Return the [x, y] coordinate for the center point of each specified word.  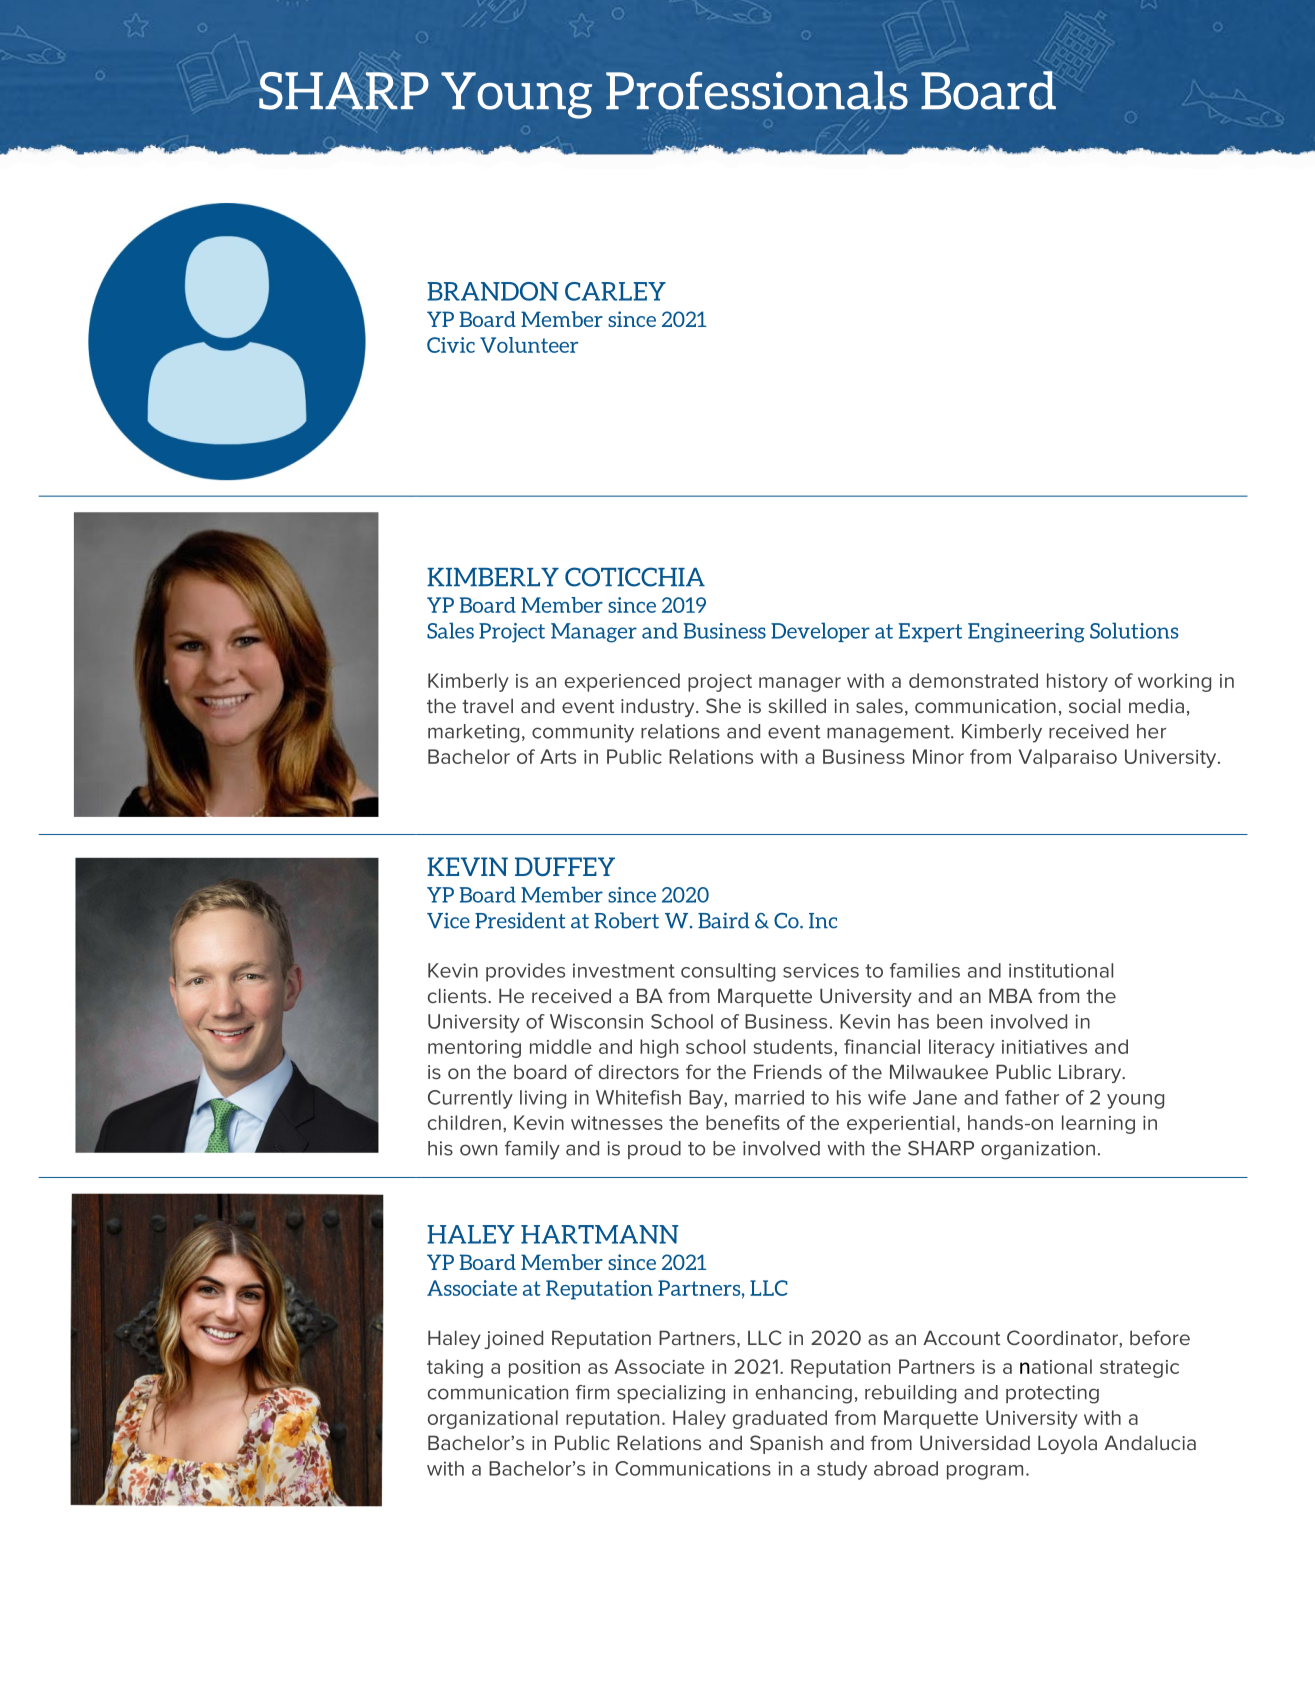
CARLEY [615, 291]
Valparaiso [1068, 758]
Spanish [786, 1444]
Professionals [757, 90]
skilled [797, 705]
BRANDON [493, 291]
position [544, 1369]
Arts [558, 756]
